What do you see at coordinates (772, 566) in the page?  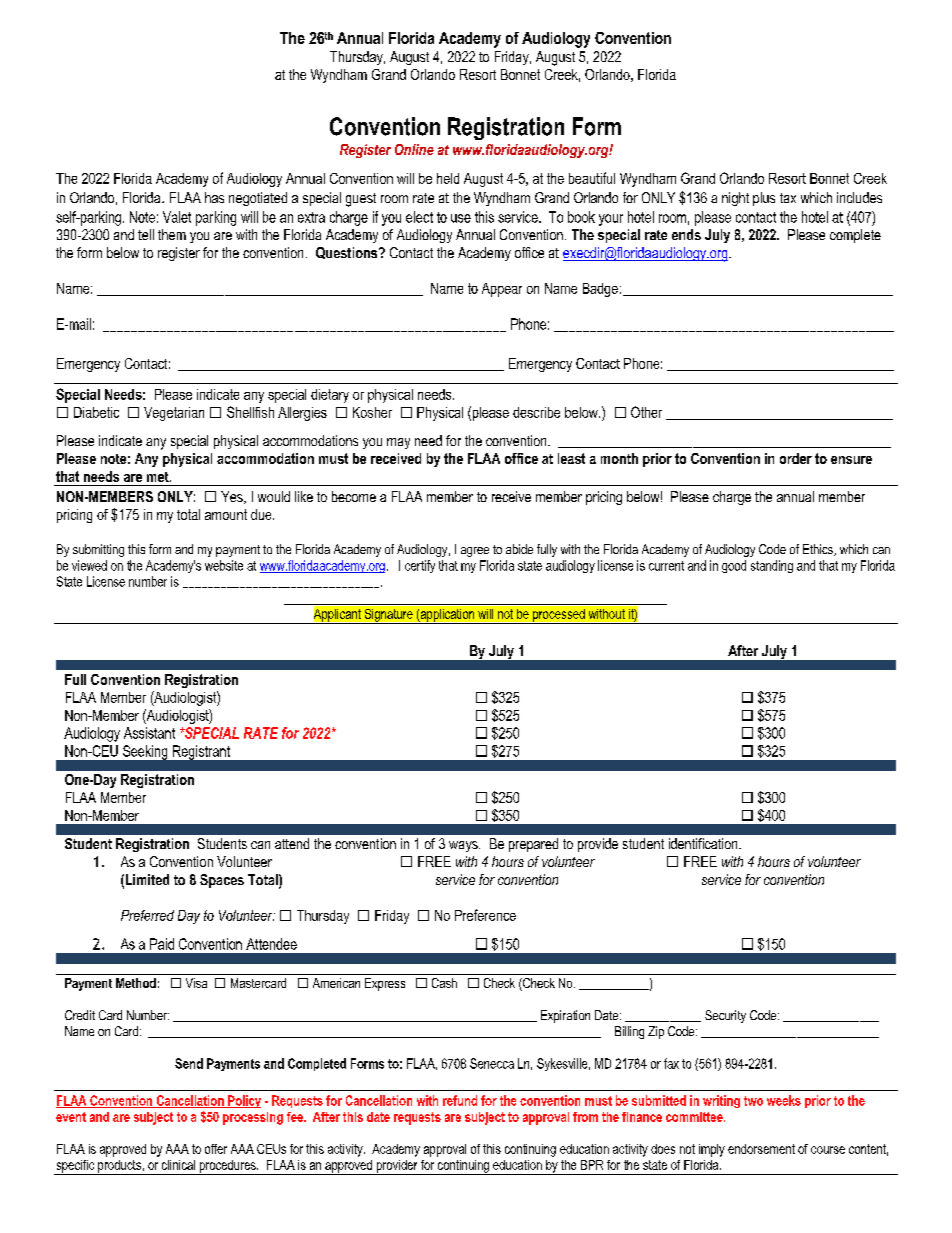 I see `standing` at bounding box center [772, 566].
